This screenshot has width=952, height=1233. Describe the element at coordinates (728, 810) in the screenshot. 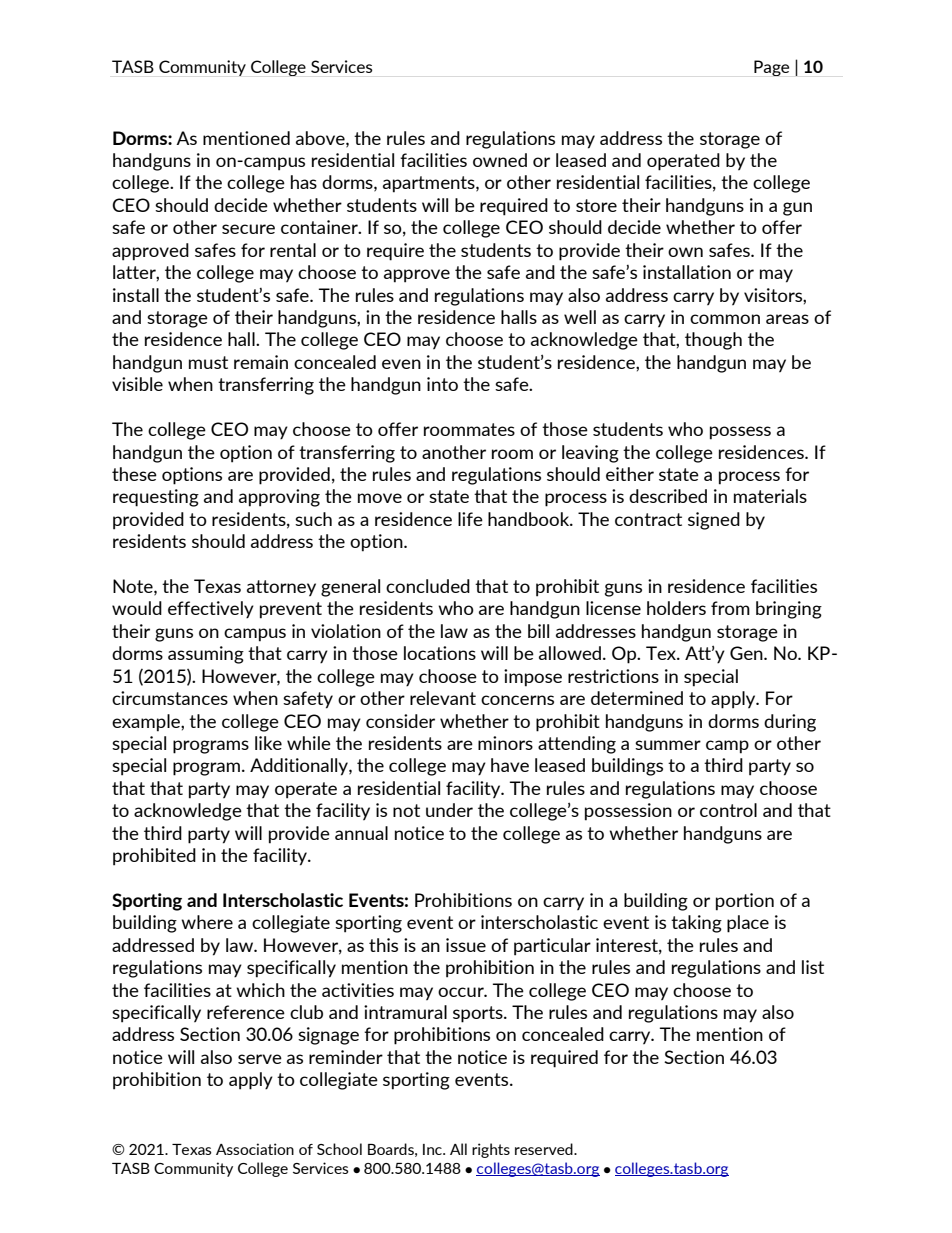

I see `control` at that location.
